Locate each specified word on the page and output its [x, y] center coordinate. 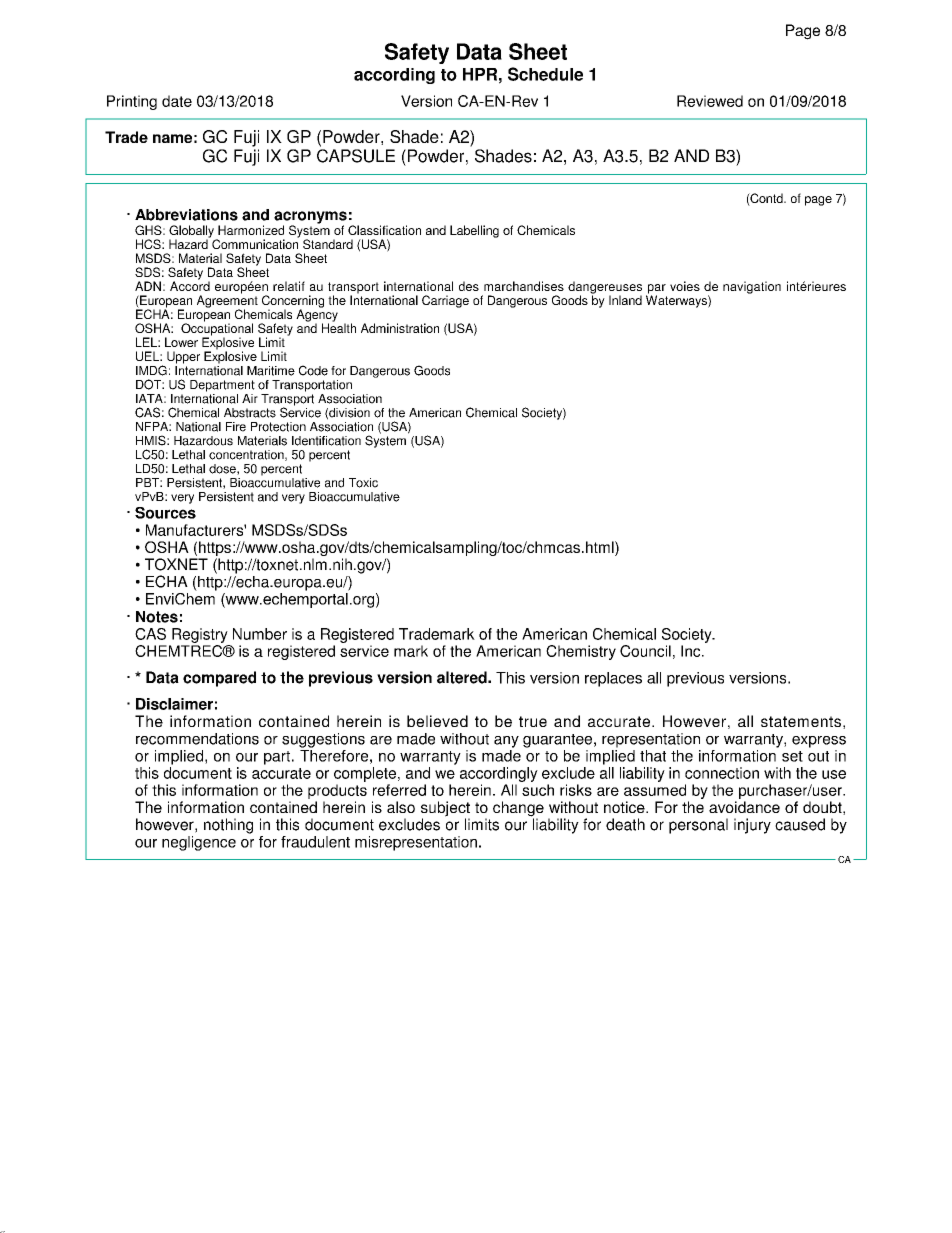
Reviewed [710, 101]
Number [260, 634]
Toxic [363, 483]
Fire [236, 427]
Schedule [545, 74]
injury [752, 826]
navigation [752, 287]
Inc [692, 651]
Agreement [227, 301]
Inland [625, 300]
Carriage [445, 301]
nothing [228, 826]
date [177, 101]
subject [445, 810]
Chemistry [581, 652]
